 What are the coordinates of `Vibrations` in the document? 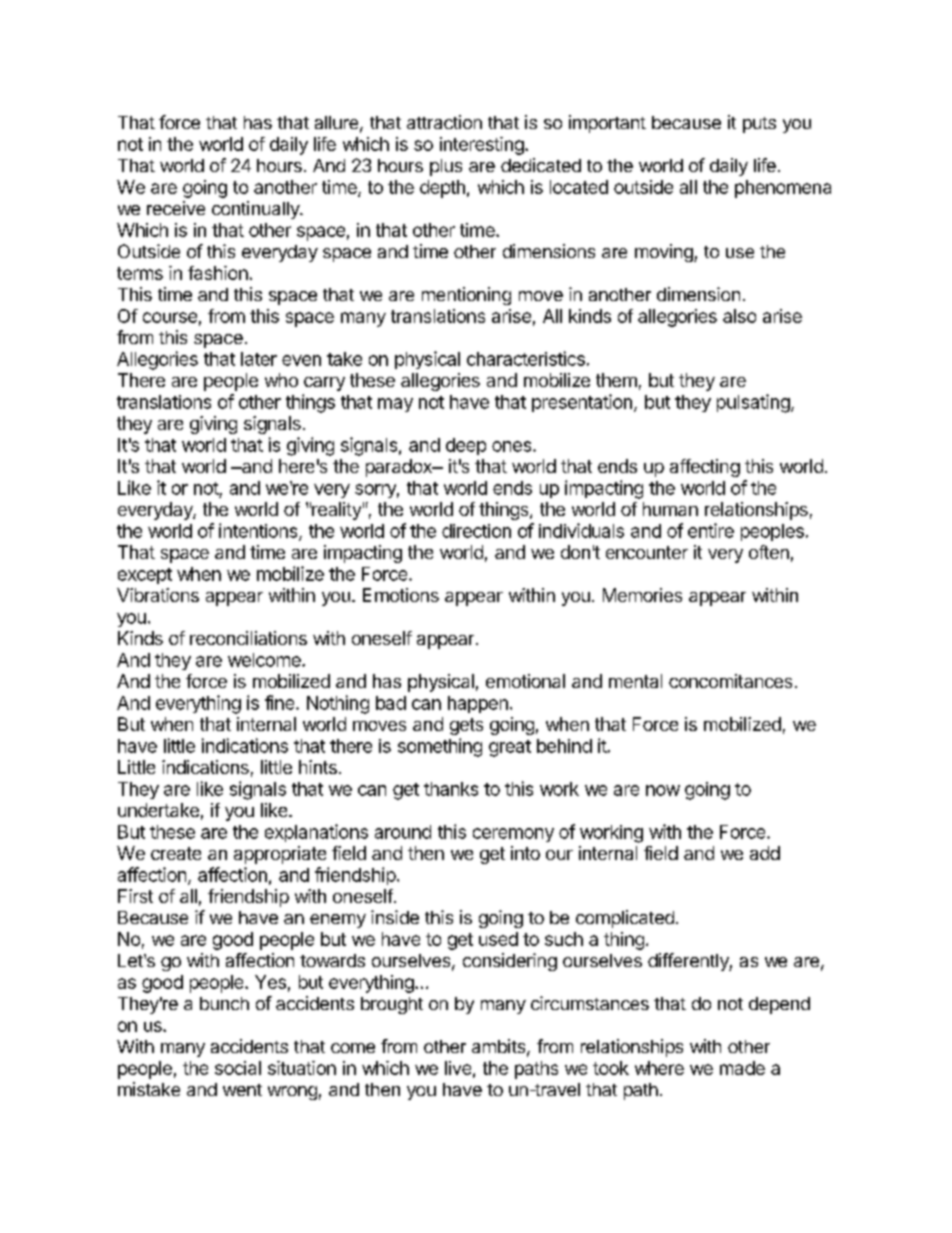 It's located at (158, 595).
